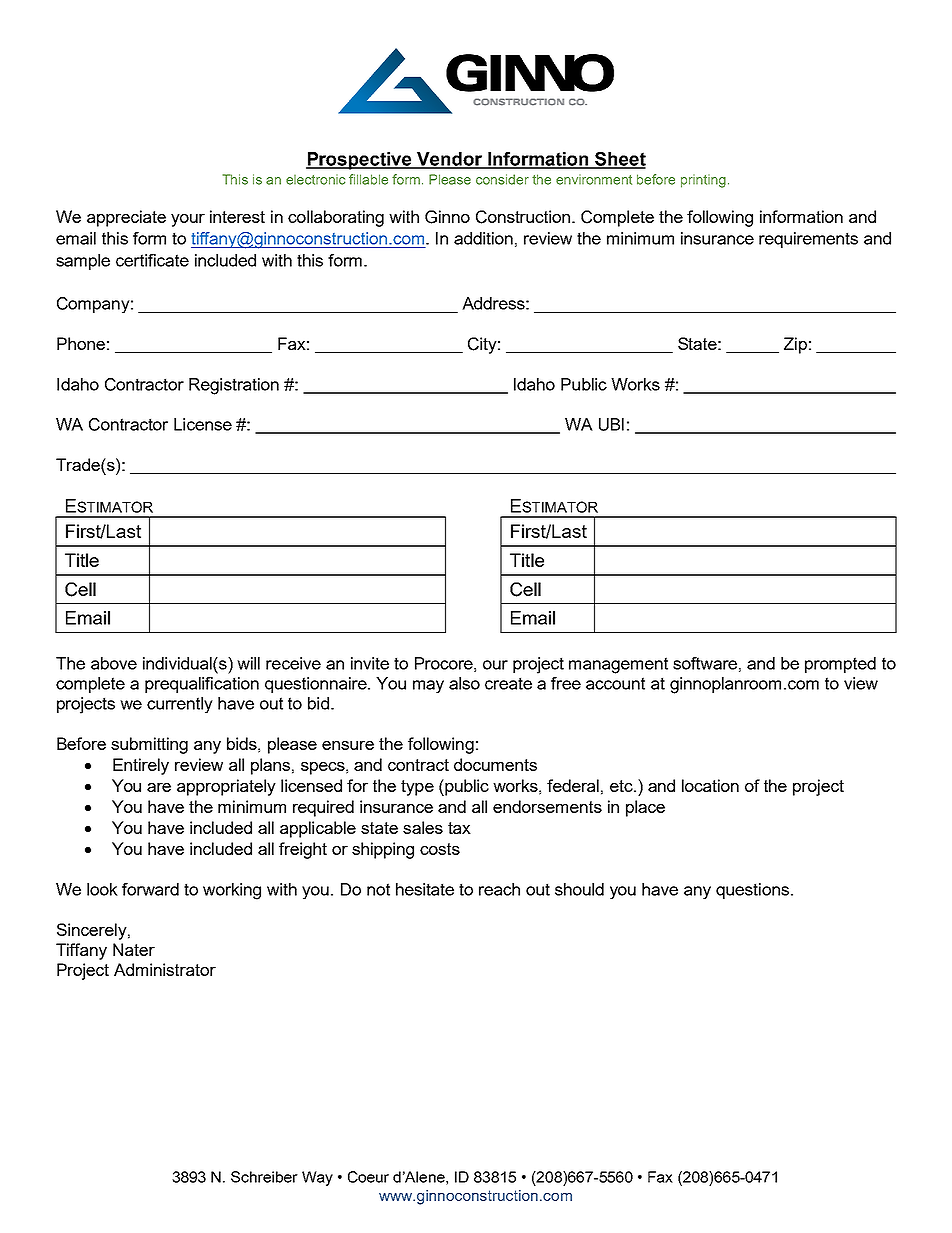 Image resolution: width=952 pixels, height=1233 pixels. What do you see at coordinates (188, 220) in the screenshot?
I see `your` at bounding box center [188, 220].
